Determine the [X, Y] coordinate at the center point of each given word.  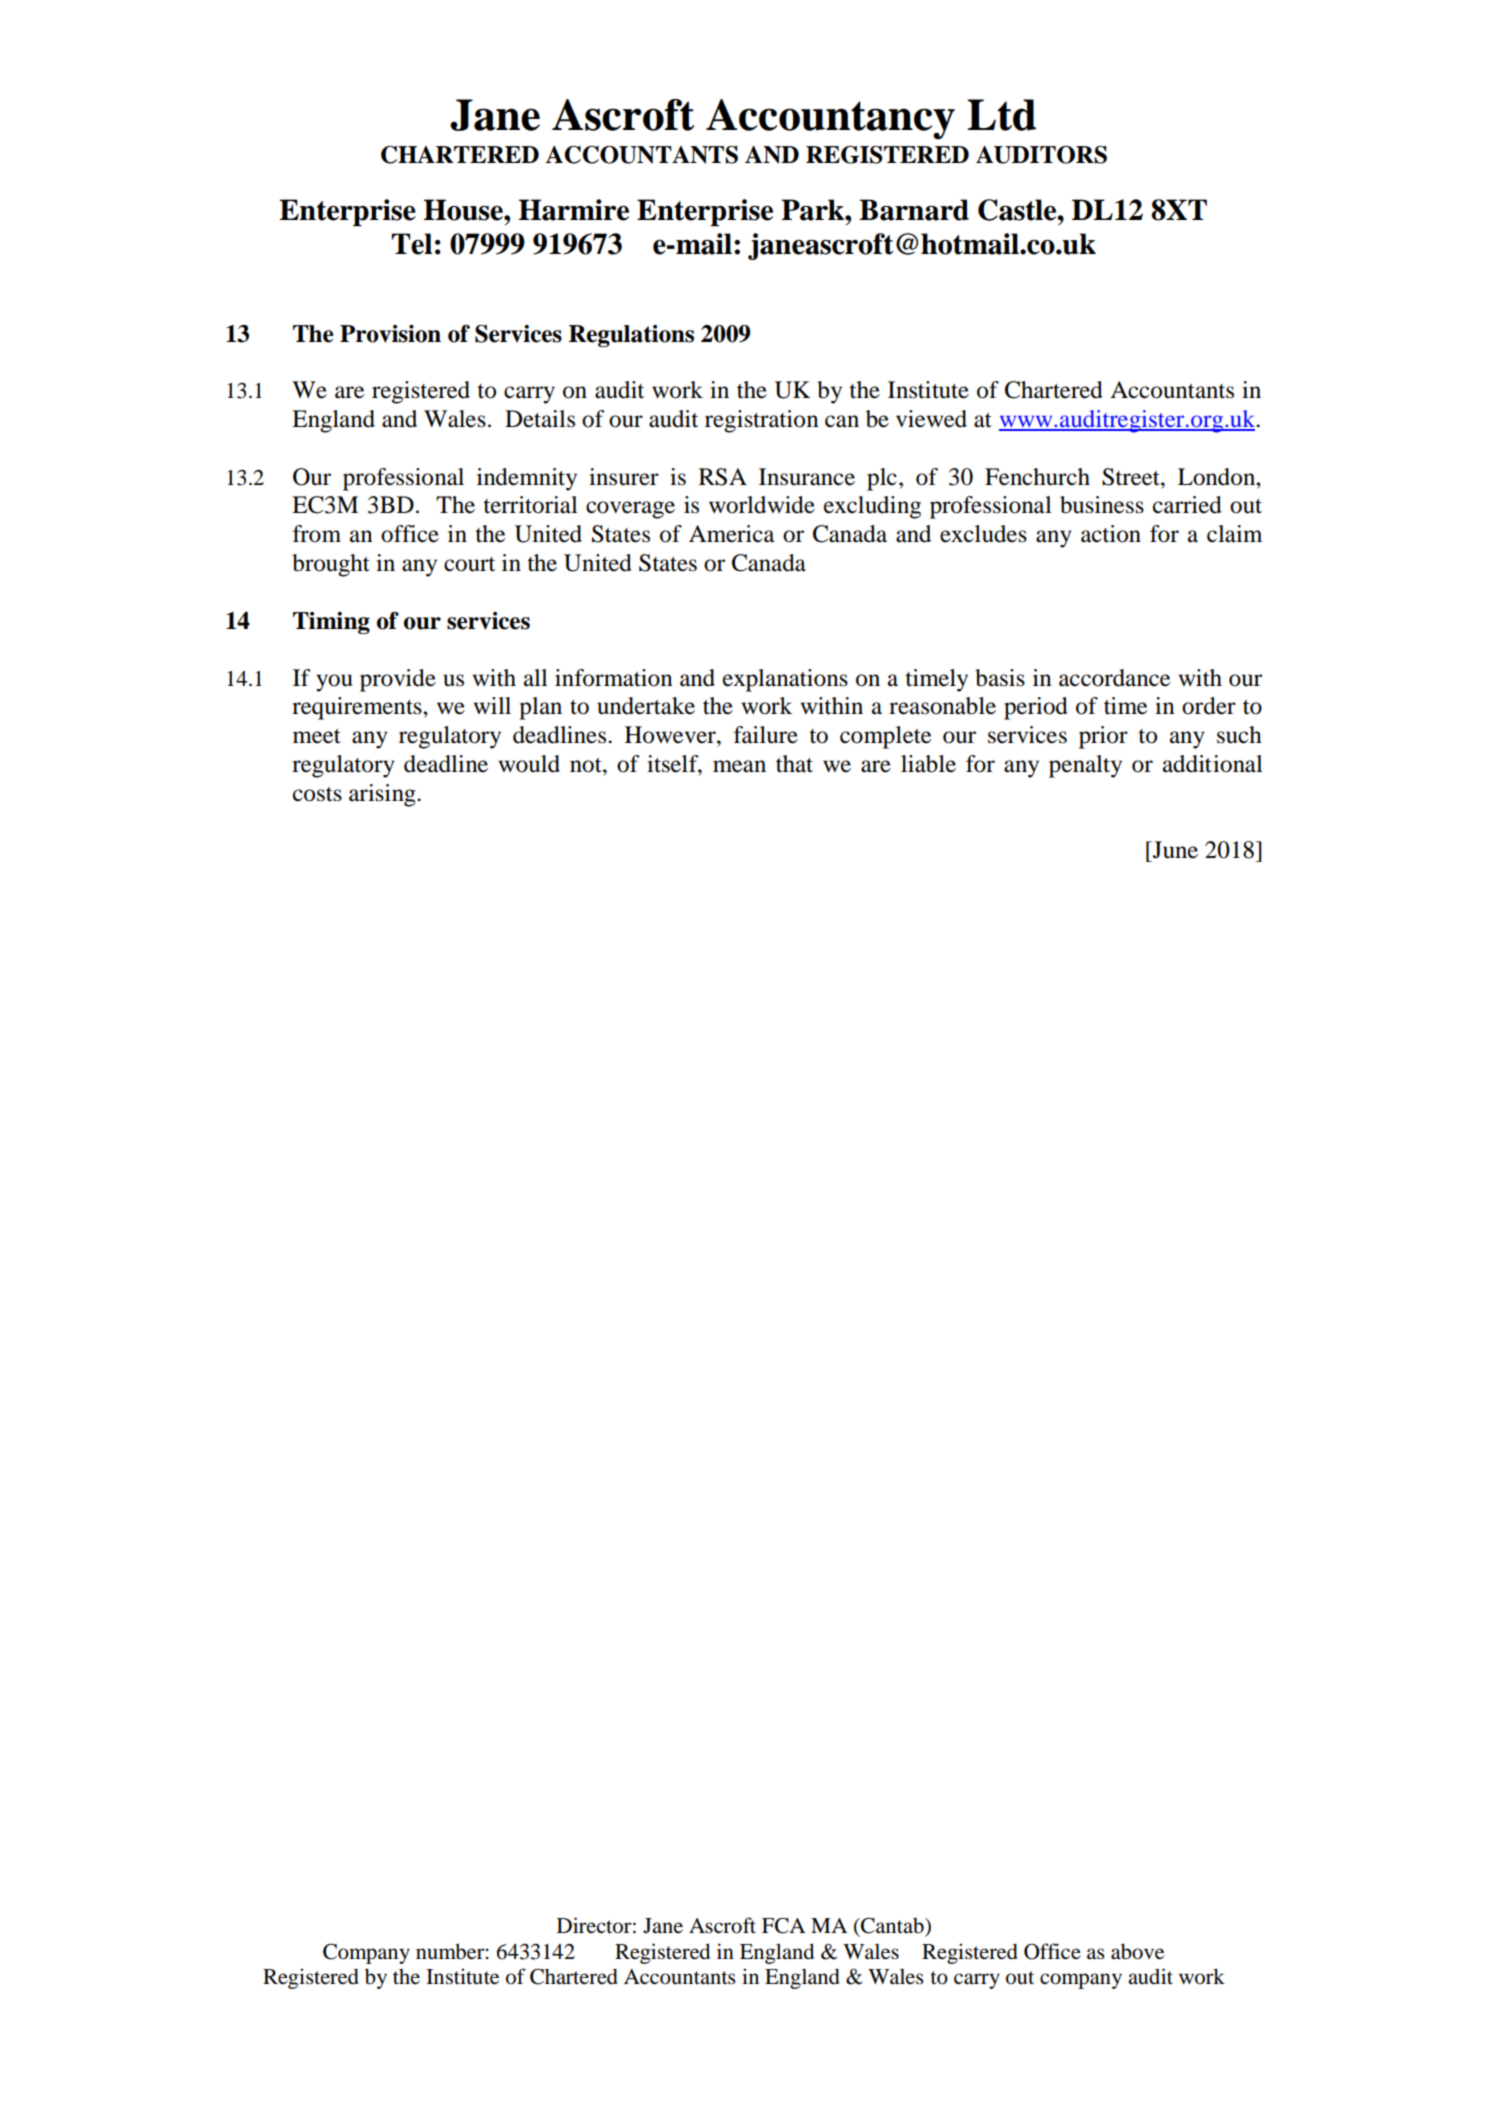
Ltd [1001, 115]
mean [739, 766]
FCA [783, 1925]
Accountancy [830, 119]
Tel [412, 244]
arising [383, 795]
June [1174, 850]
